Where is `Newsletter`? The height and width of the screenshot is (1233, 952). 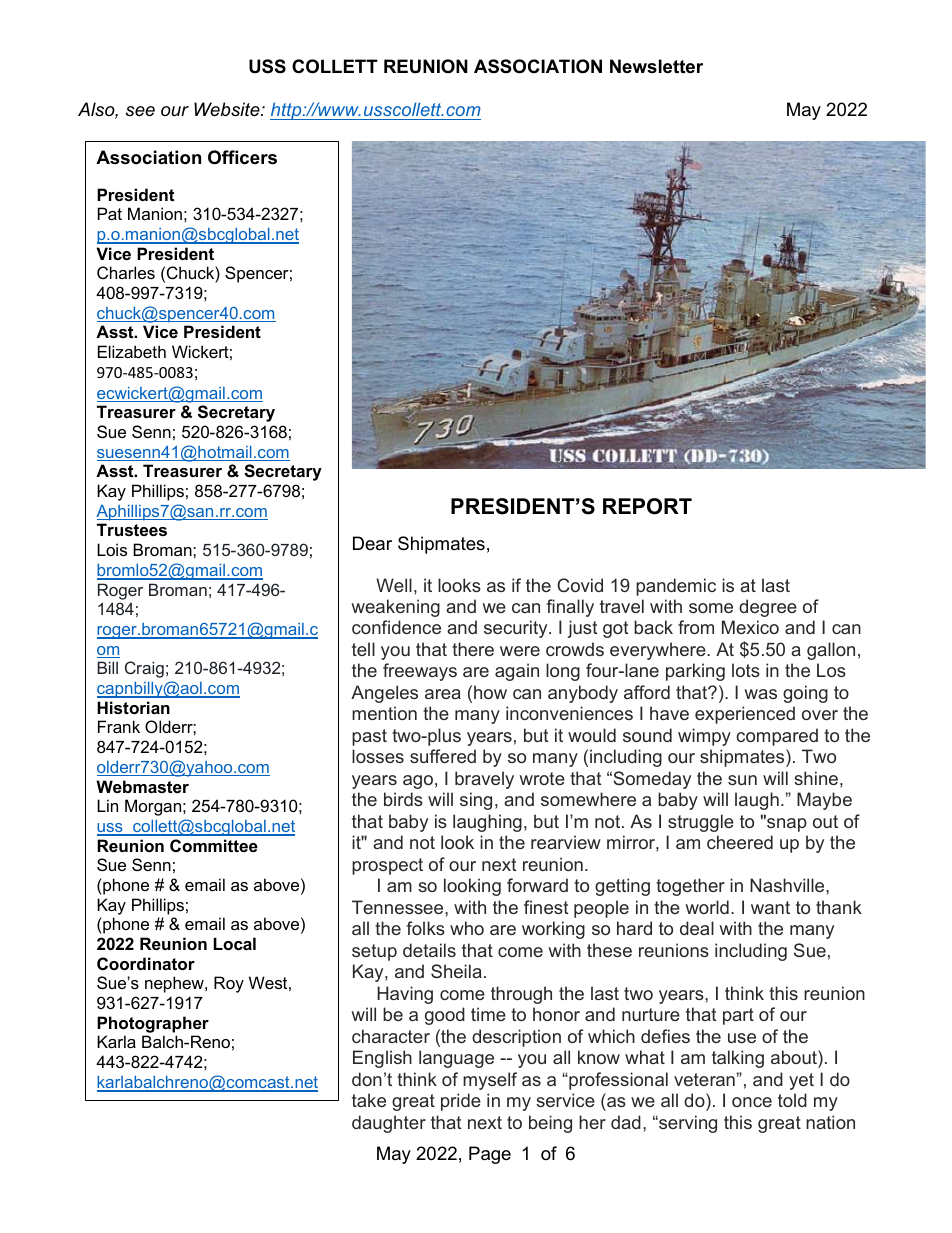
Newsletter is located at coordinates (656, 66).
